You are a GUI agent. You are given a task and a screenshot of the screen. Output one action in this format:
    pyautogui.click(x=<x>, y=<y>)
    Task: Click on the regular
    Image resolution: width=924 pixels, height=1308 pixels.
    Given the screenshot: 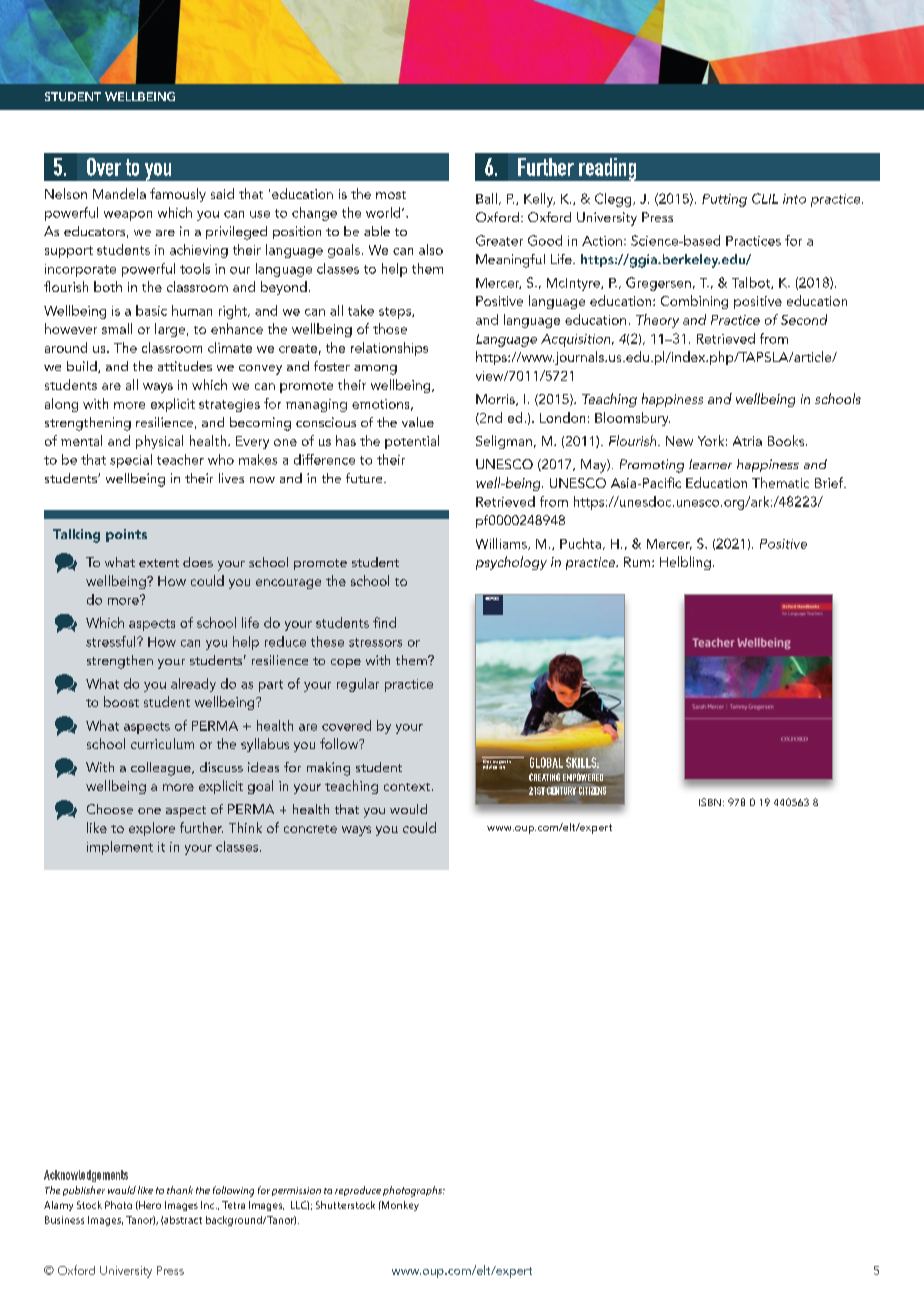 What is the action you would take?
    pyautogui.click(x=358, y=685)
